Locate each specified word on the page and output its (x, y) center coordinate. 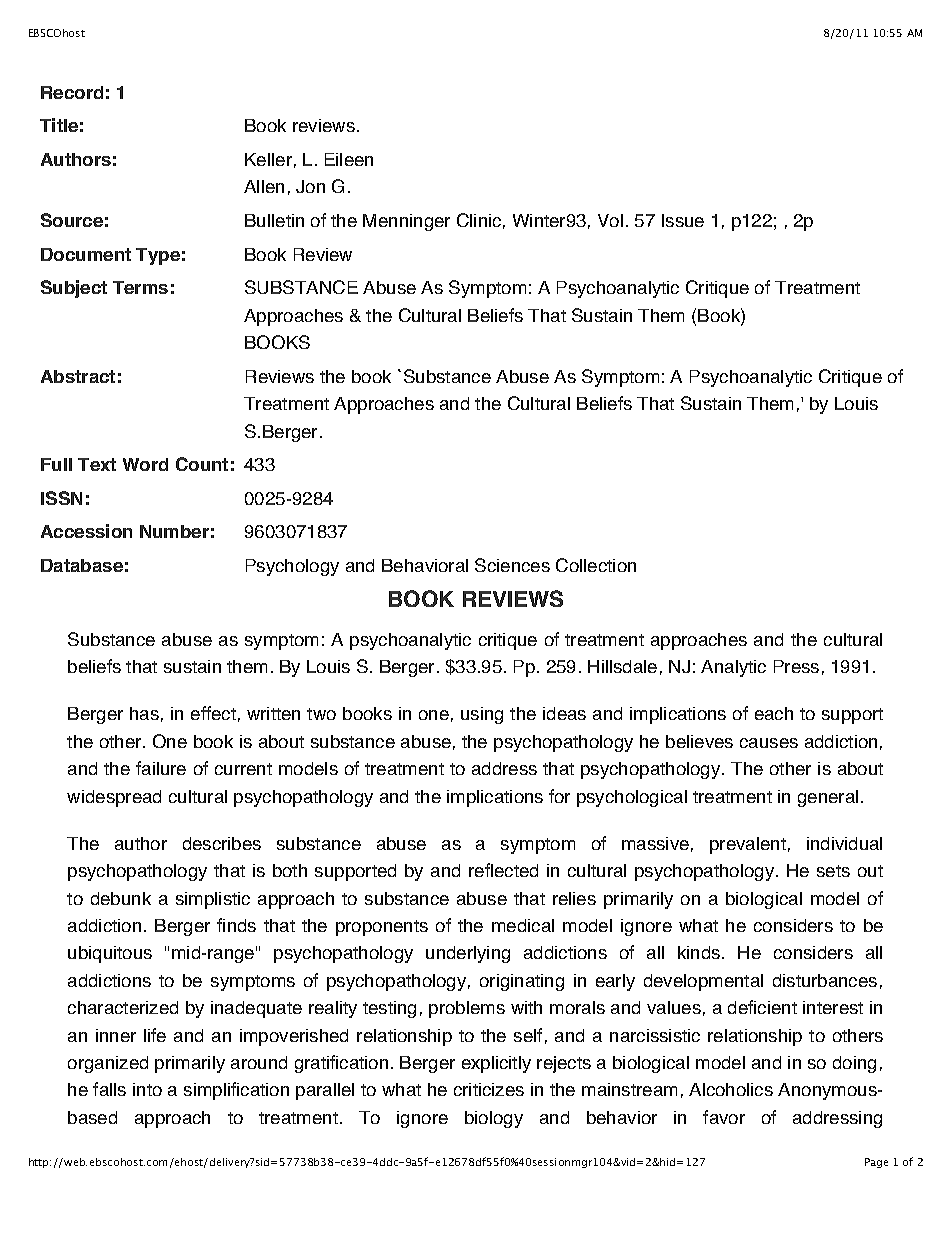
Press (796, 666)
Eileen (349, 159)
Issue (683, 220)
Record (72, 92)
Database (82, 565)
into (147, 1089)
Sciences (512, 565)
